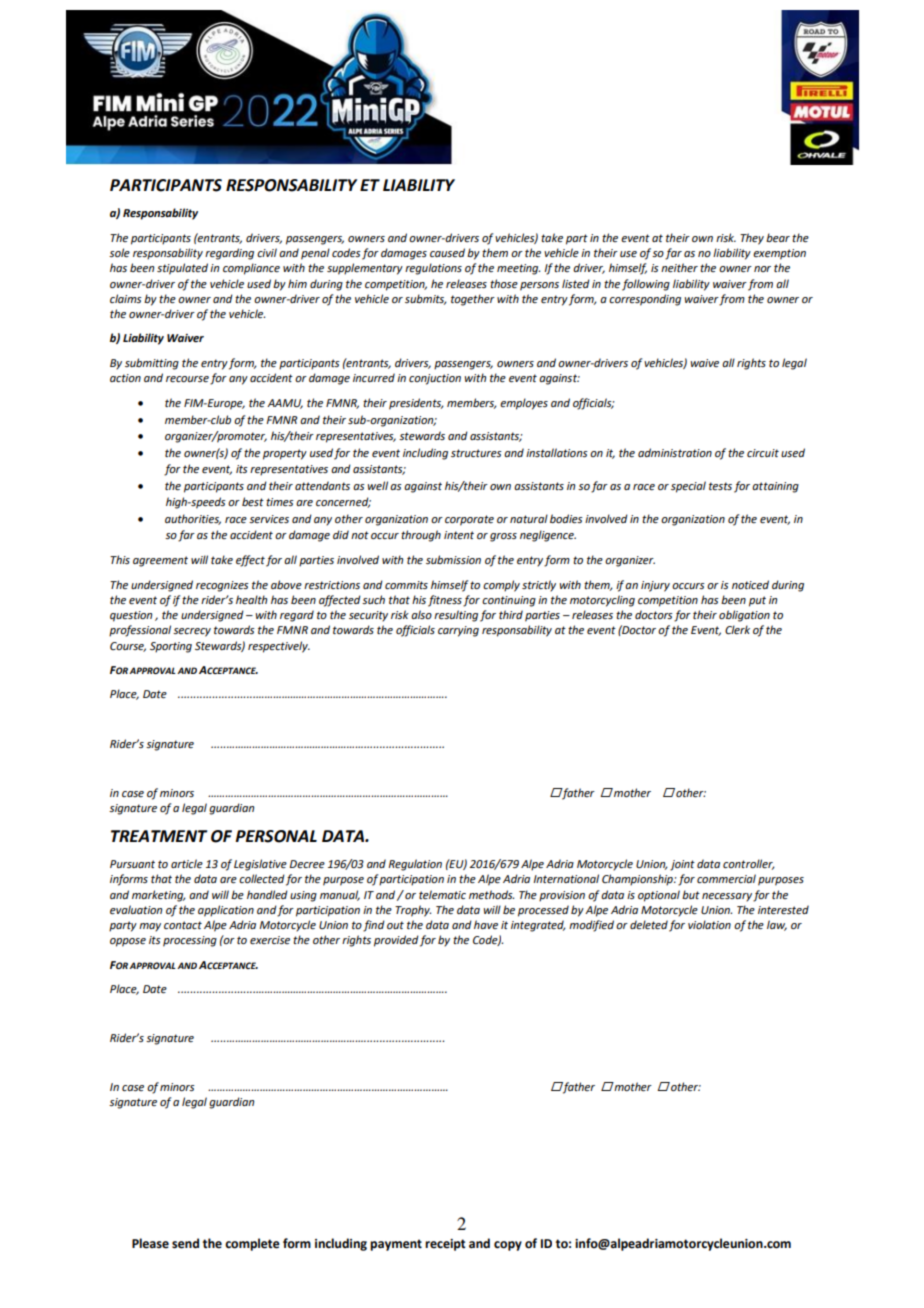 This image has height=1308, width=924. I want to click on carrying, so click(458, 631).
